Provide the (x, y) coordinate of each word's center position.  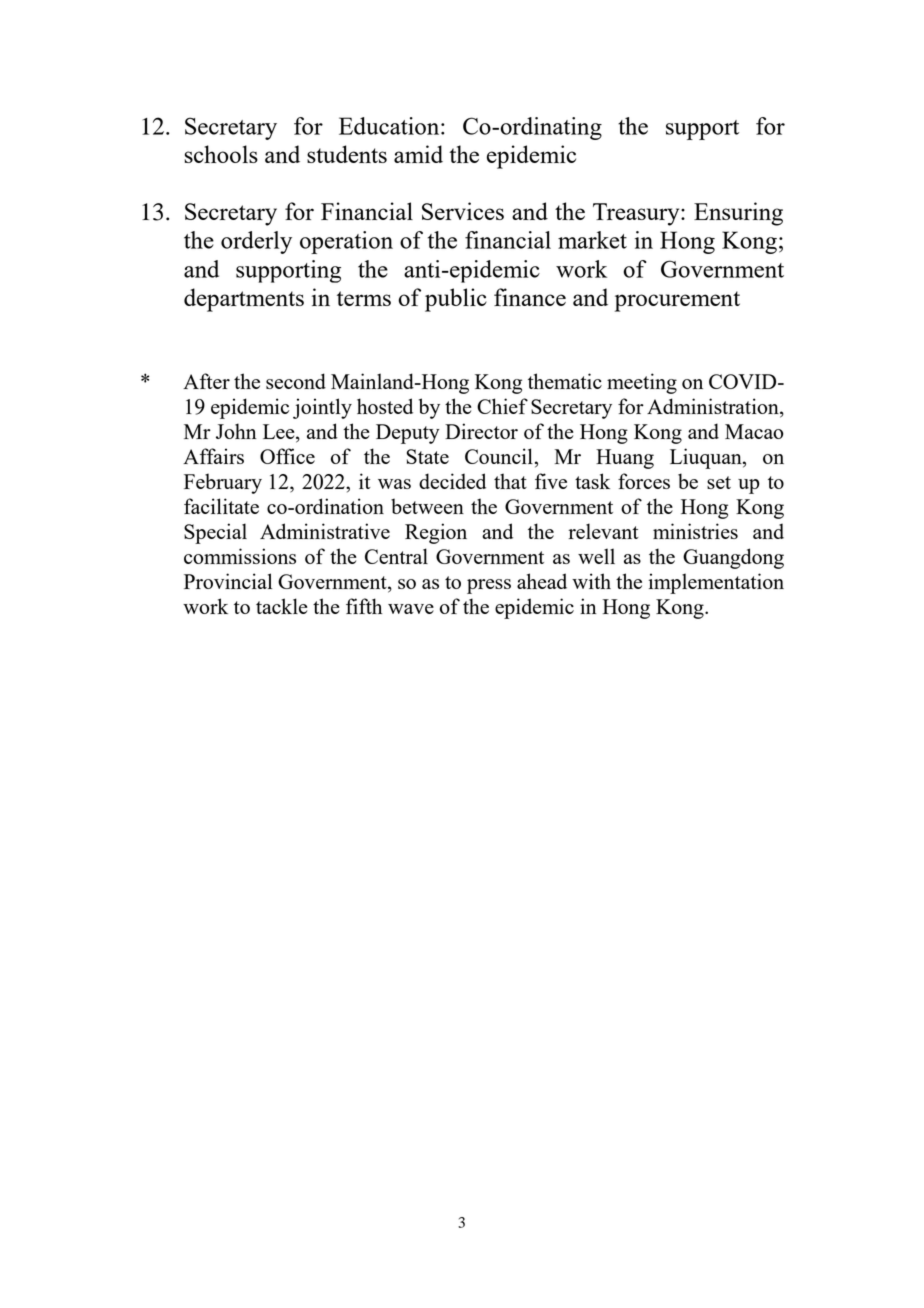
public (456, 300)
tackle (282, 606)
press (489, 586)
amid (418, 154)
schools (221, 154)
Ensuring (738, 214)
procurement (677, 301)
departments (244, 300)
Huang (625, 459)
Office (287, 456)
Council (499, 456)
